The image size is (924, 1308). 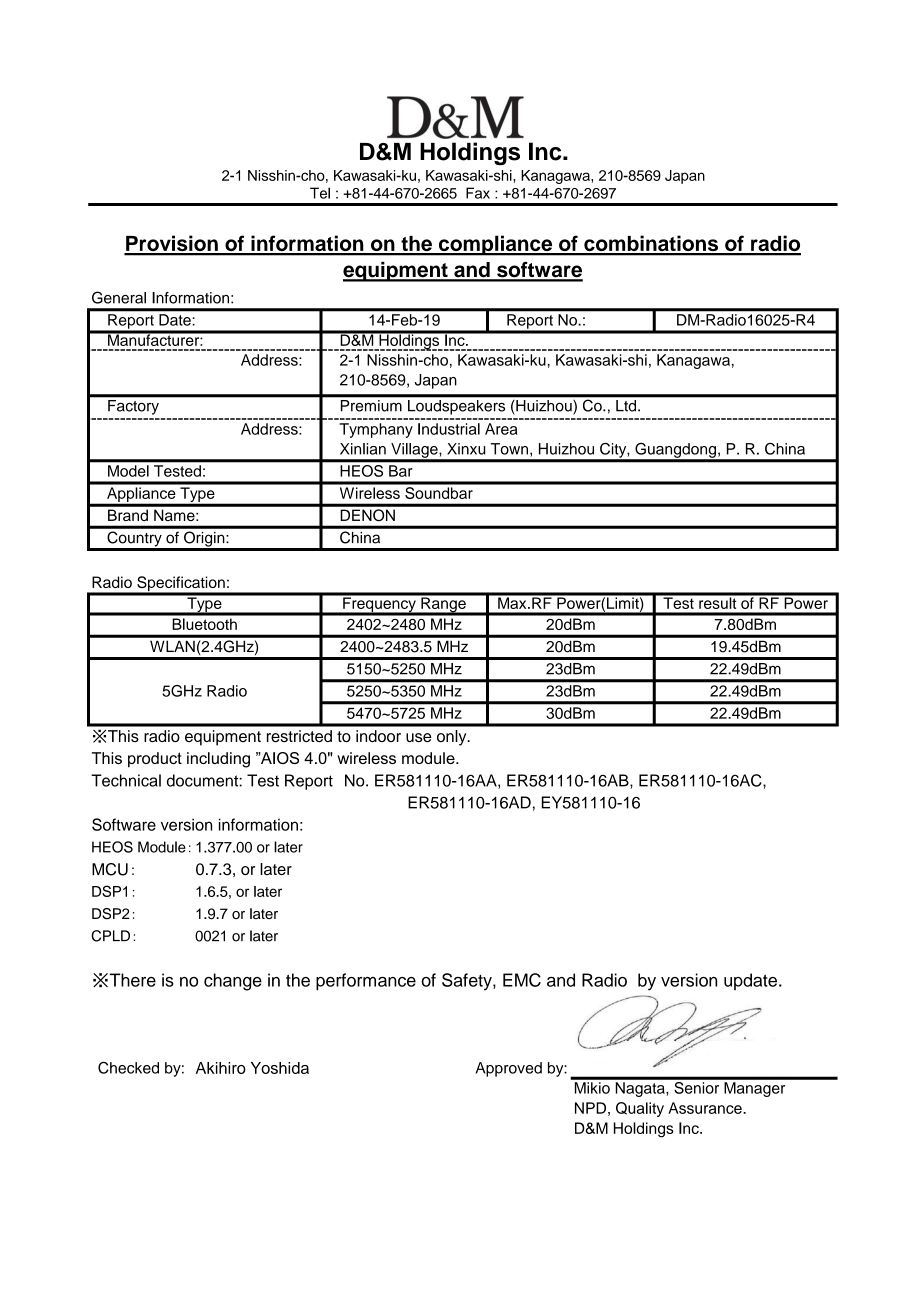 What do you see at coordinates (478, 193) in the screenshot?
I see `Fax` at bounding box center [478, 193].
